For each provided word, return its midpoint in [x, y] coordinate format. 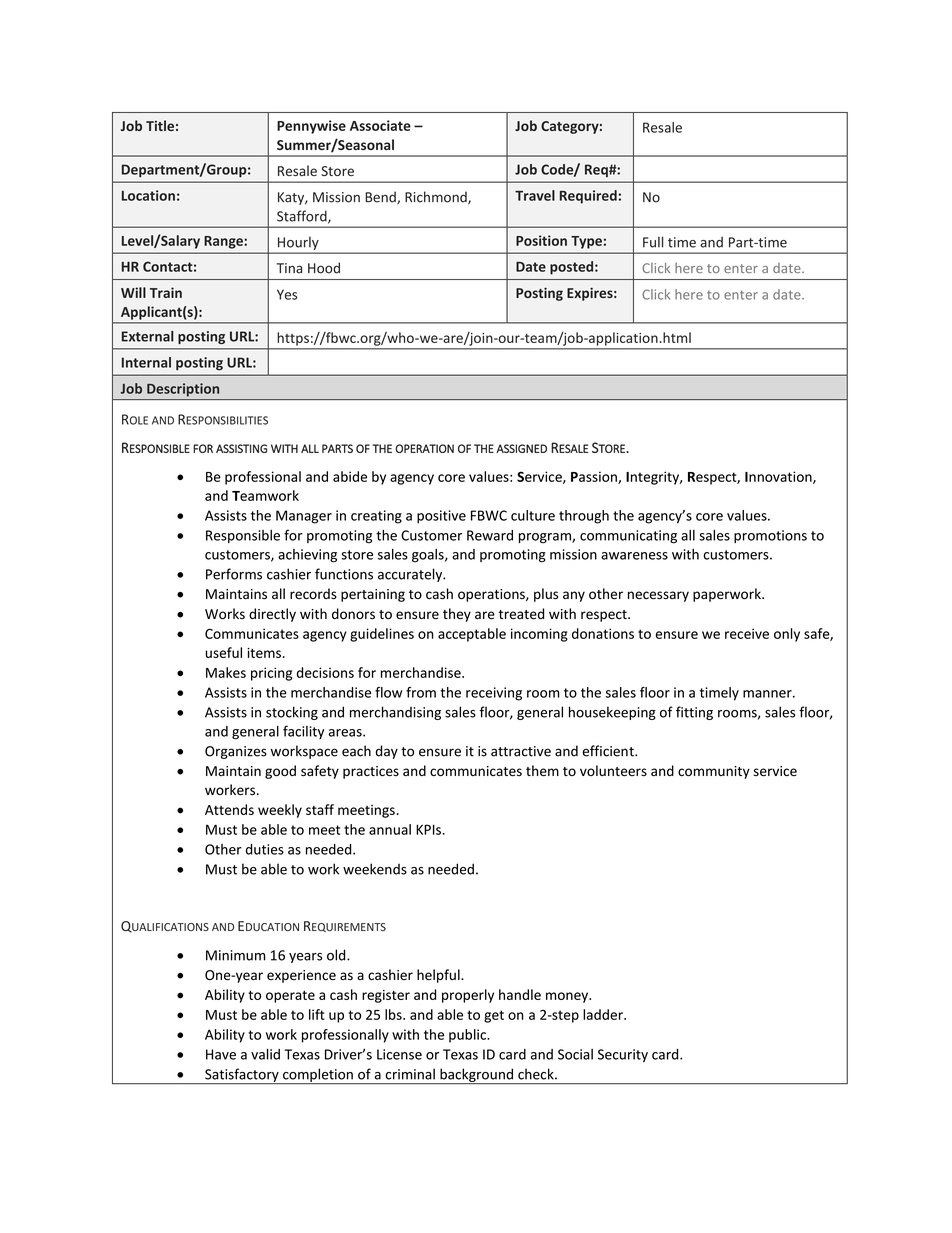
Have [221, 1054]
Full [653, 242]
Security [623, 1055]
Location [148, 195]
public [469, 1036]
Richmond [437, 198]
